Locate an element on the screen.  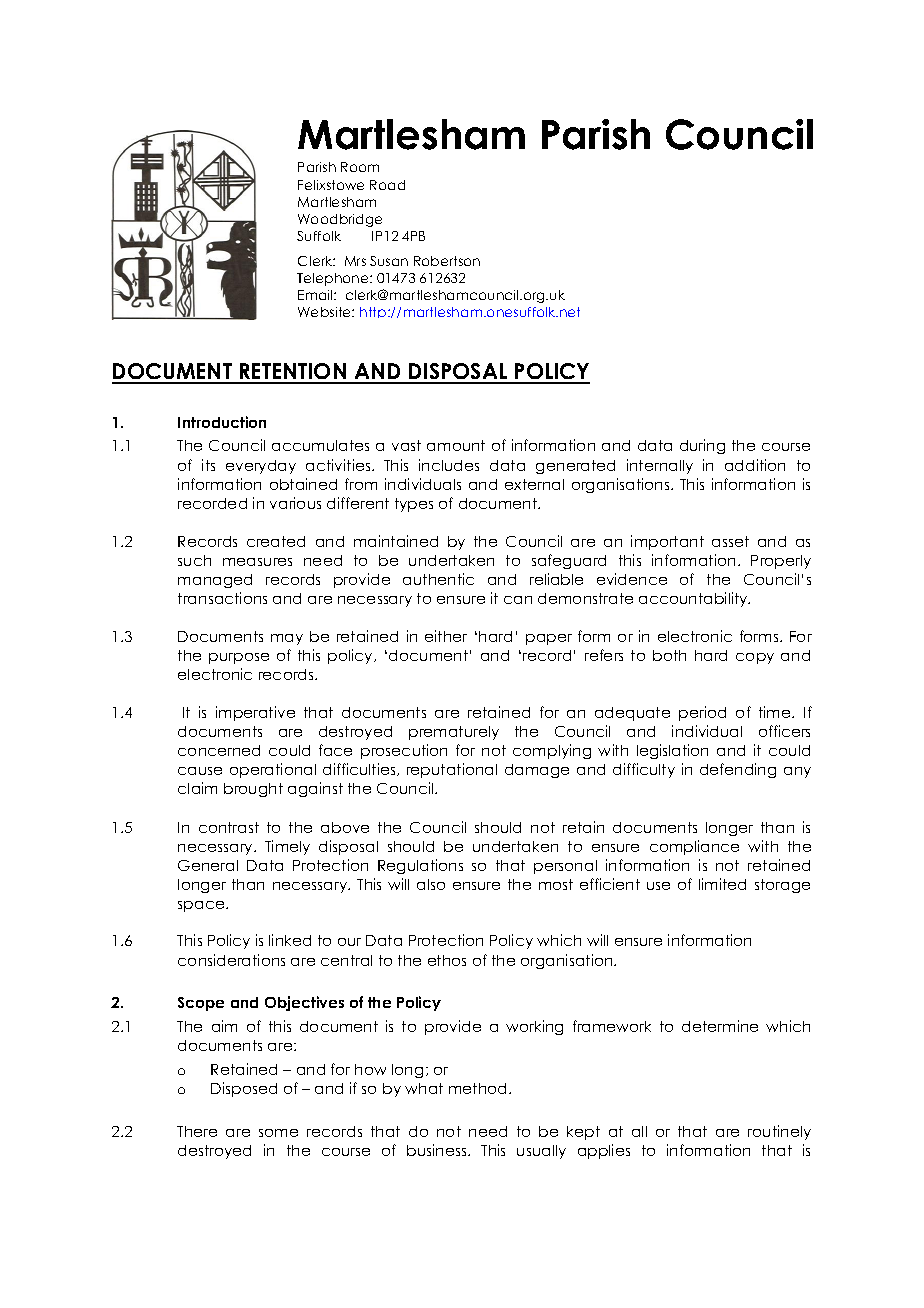
either is located at coordinates (446, 636).
